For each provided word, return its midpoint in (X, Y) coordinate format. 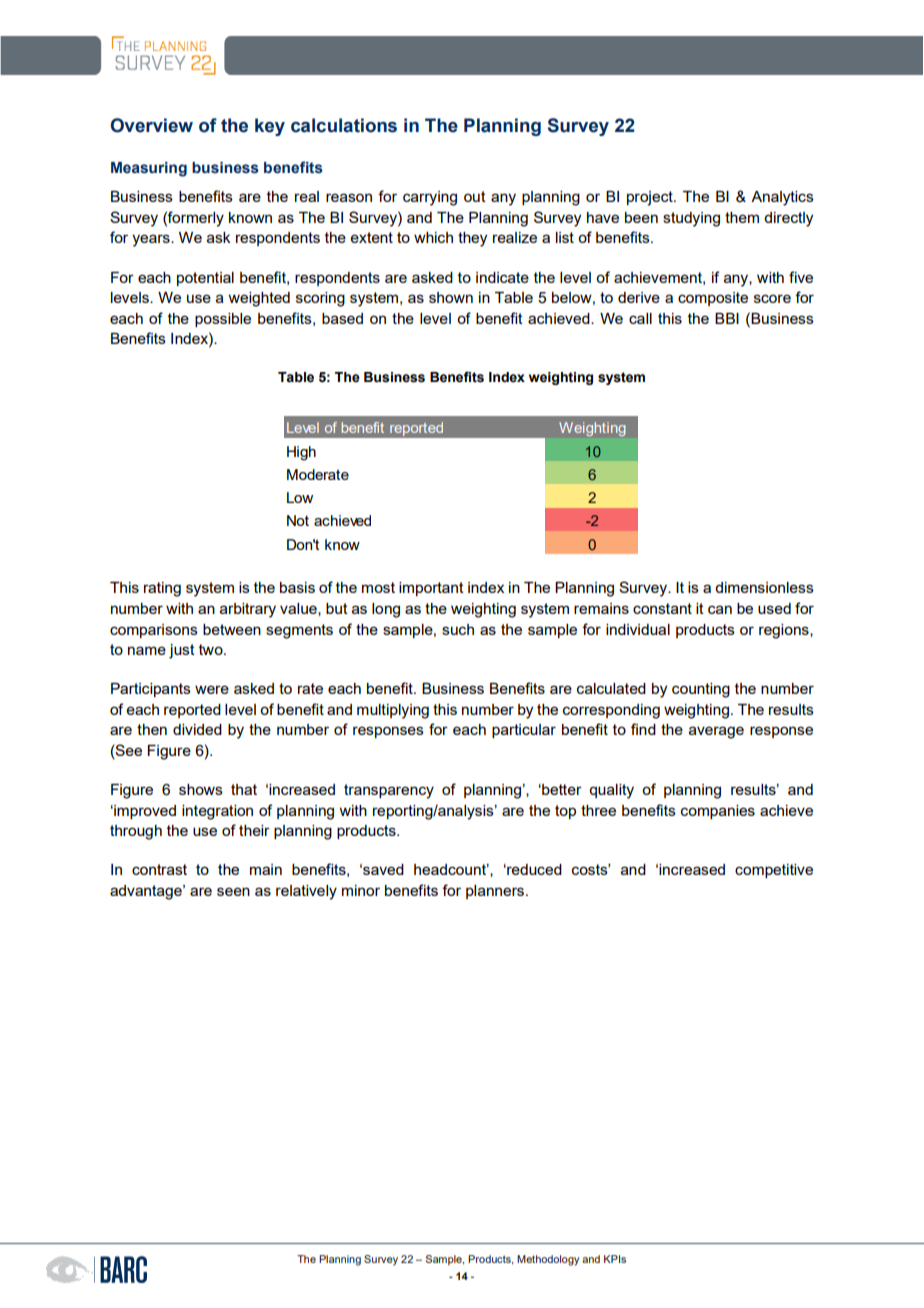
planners (496, 892)
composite (713, 299)
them (742, 217)
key (270, 127)
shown (451, 297)
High (301, 453)
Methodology (548, 1260)
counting (701, 690)
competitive (774, 871)
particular (524, 731)
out (475, 196)
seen (233, 891)
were (212, 689)
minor (361, 890)
